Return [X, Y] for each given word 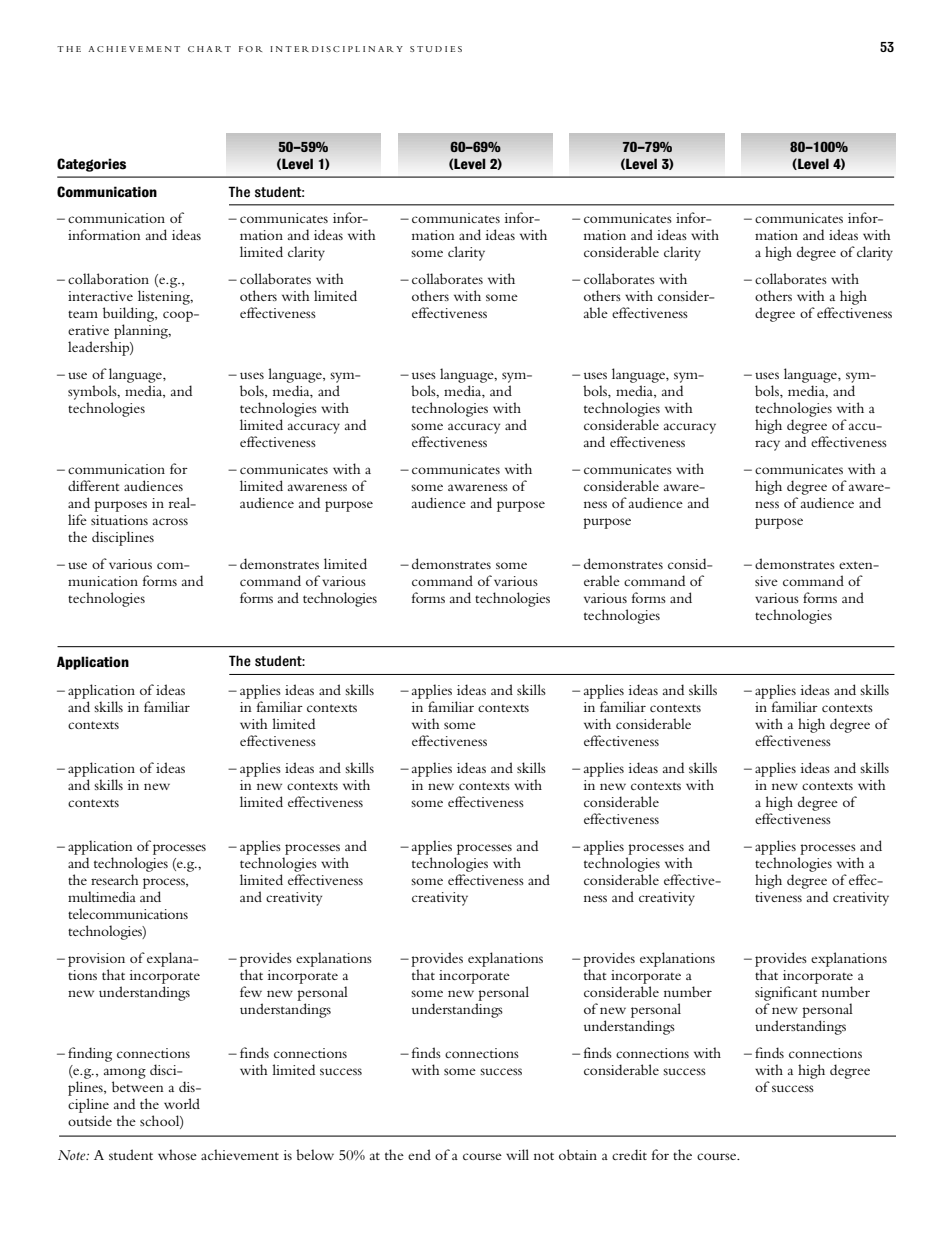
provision [96, 960]
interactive [100, 296]
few [251, 991]
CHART [209, 49]
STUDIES [436, 49]
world [182, 1103]
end [419, 1154]
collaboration [108, 278]
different [93, 485]
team [83, 314]
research [115, 879]
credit [629, 1154]
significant [786, 993]
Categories [91, 165]
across [170, 521]
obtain [578, 1154]
